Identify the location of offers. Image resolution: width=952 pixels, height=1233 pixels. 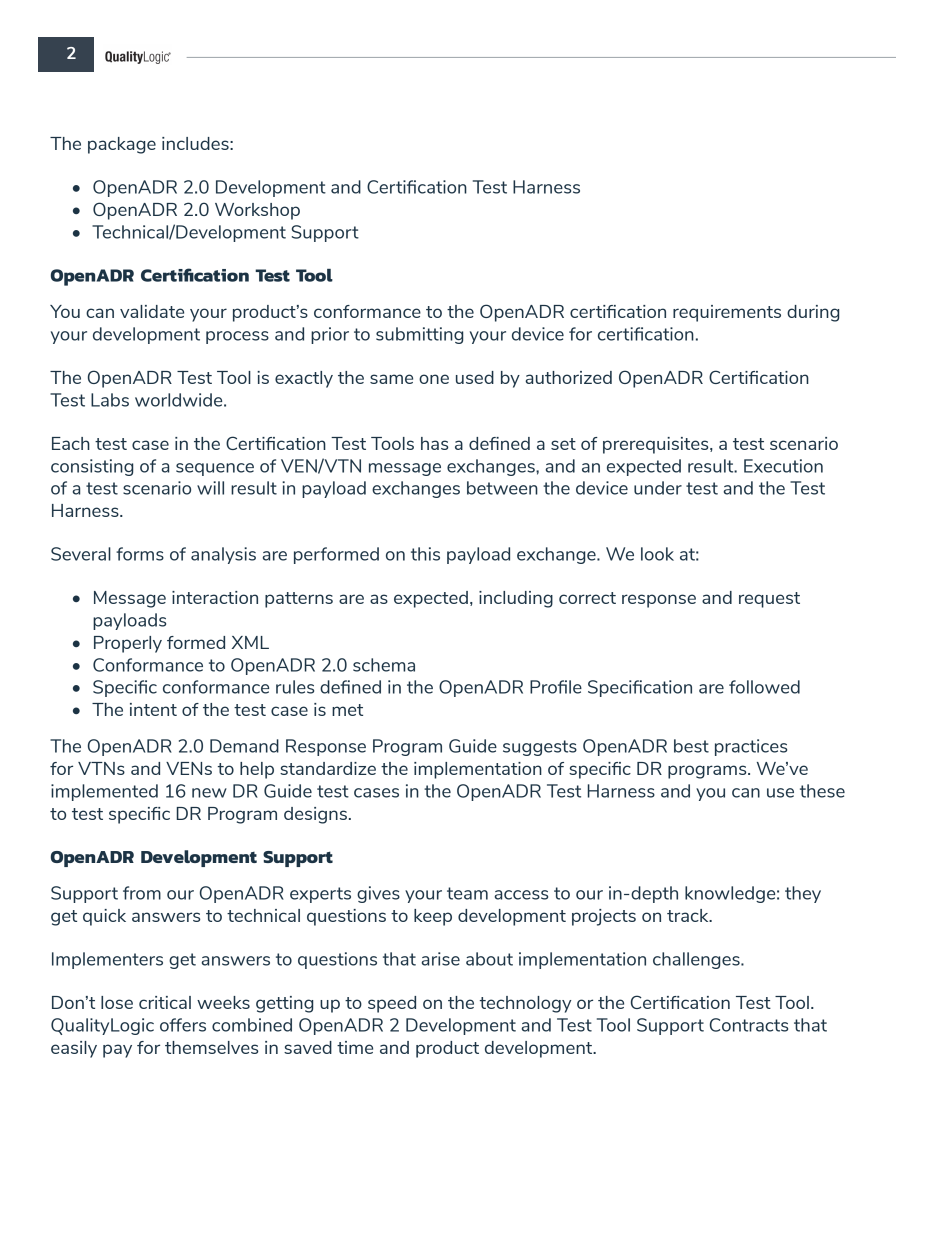
(183, 1025).
